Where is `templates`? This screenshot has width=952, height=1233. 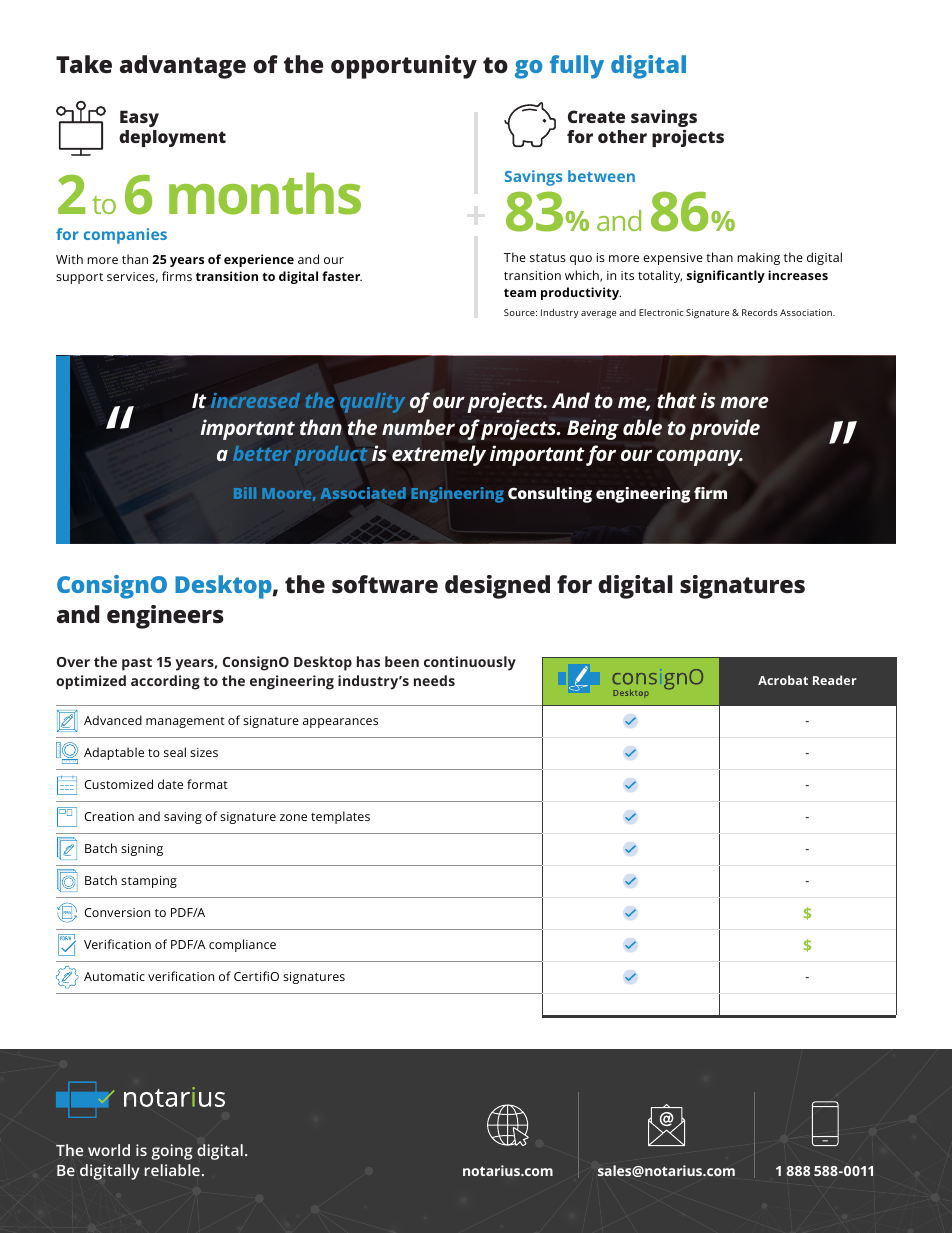 templates is located at coordinates (340, 817).
